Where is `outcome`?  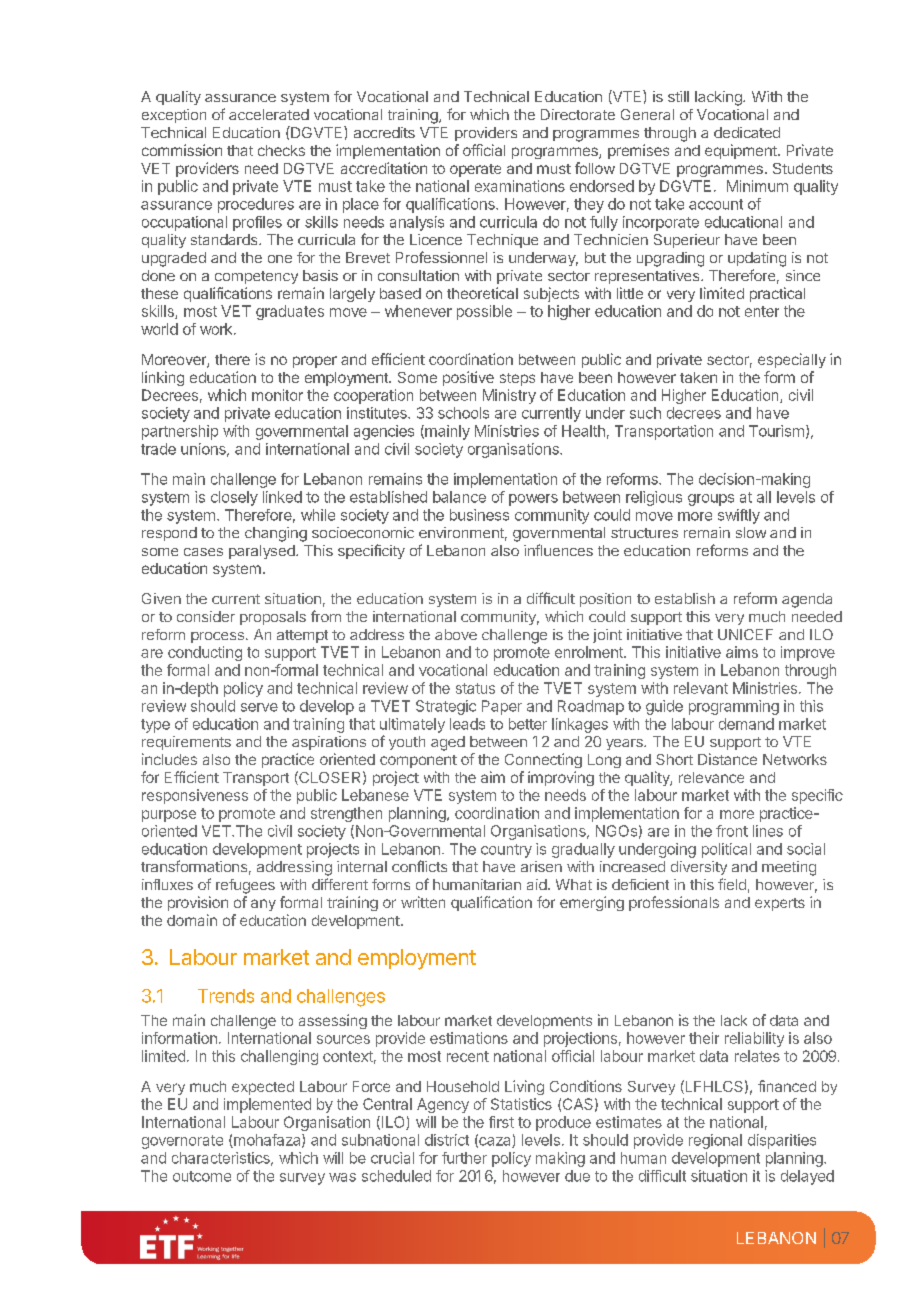
outcome is located at coordinates (202, 1176).
